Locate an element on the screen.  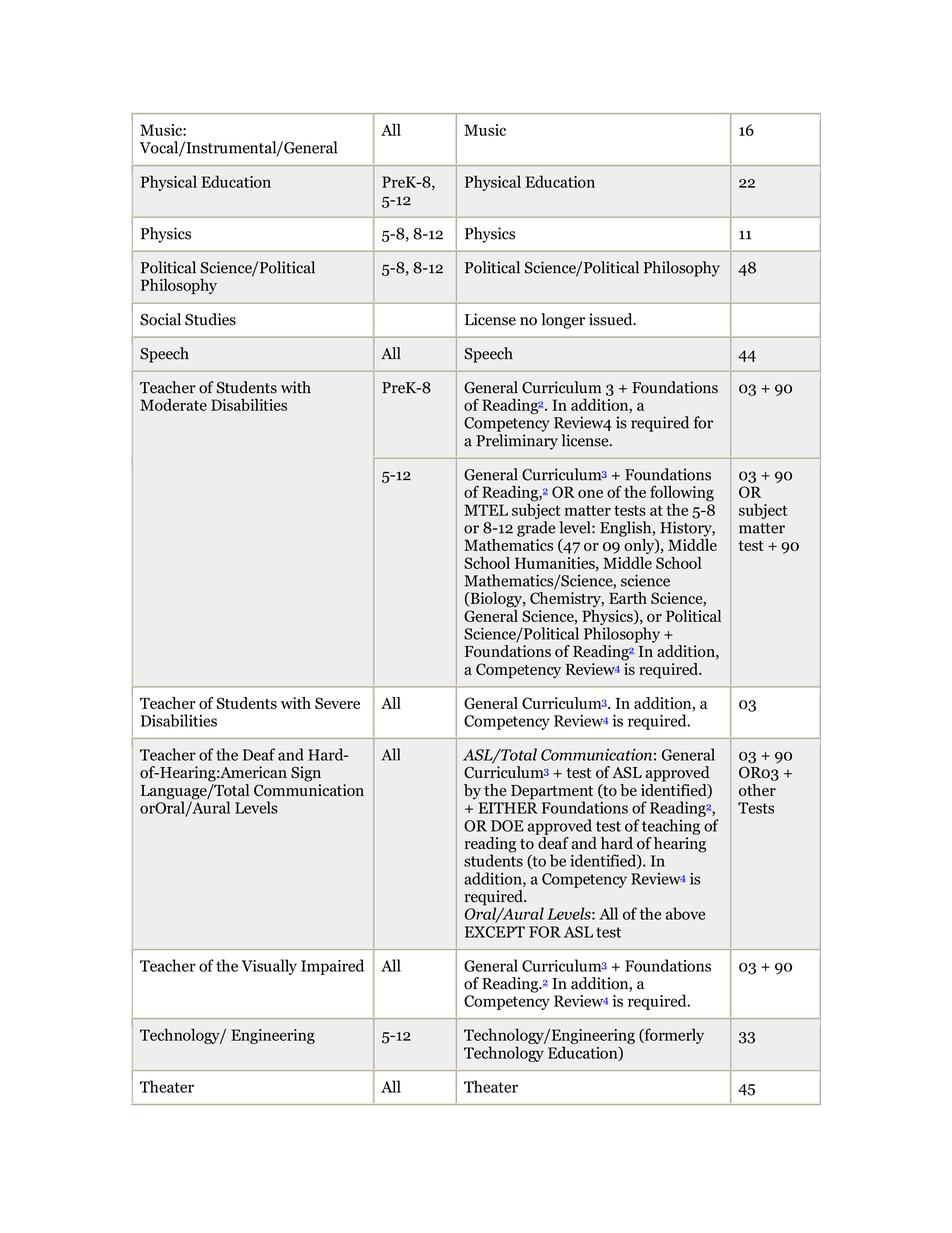
Moderate is located at coordinates (173, 404).
